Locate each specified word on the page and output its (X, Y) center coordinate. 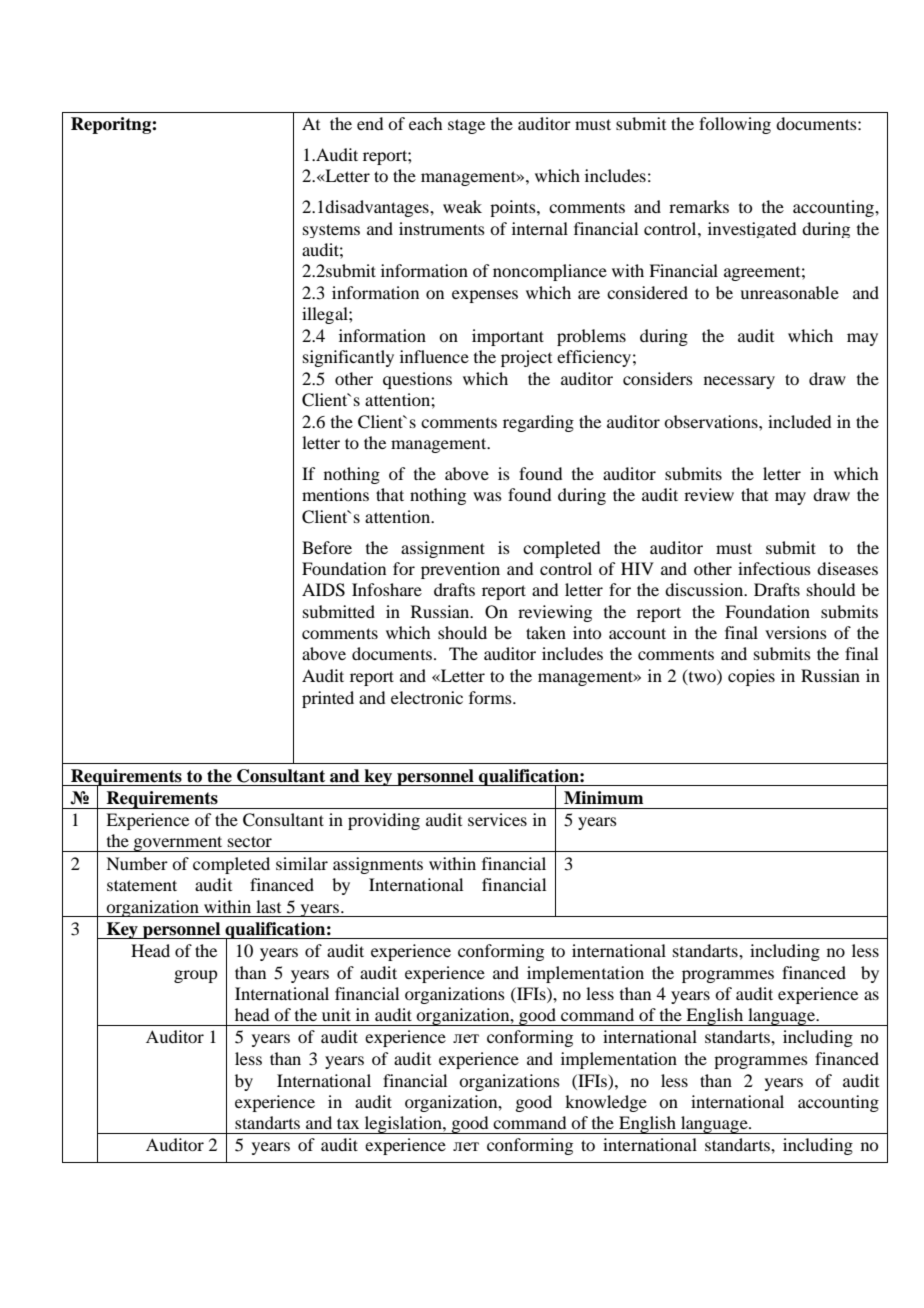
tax (348, 1123)
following (735, 125)
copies (751, 677)
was (487, 496)
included (799, 421)
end (370, 123)
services (497, 819)
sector (250, 841)
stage (466, 126)
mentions (335, 494)
